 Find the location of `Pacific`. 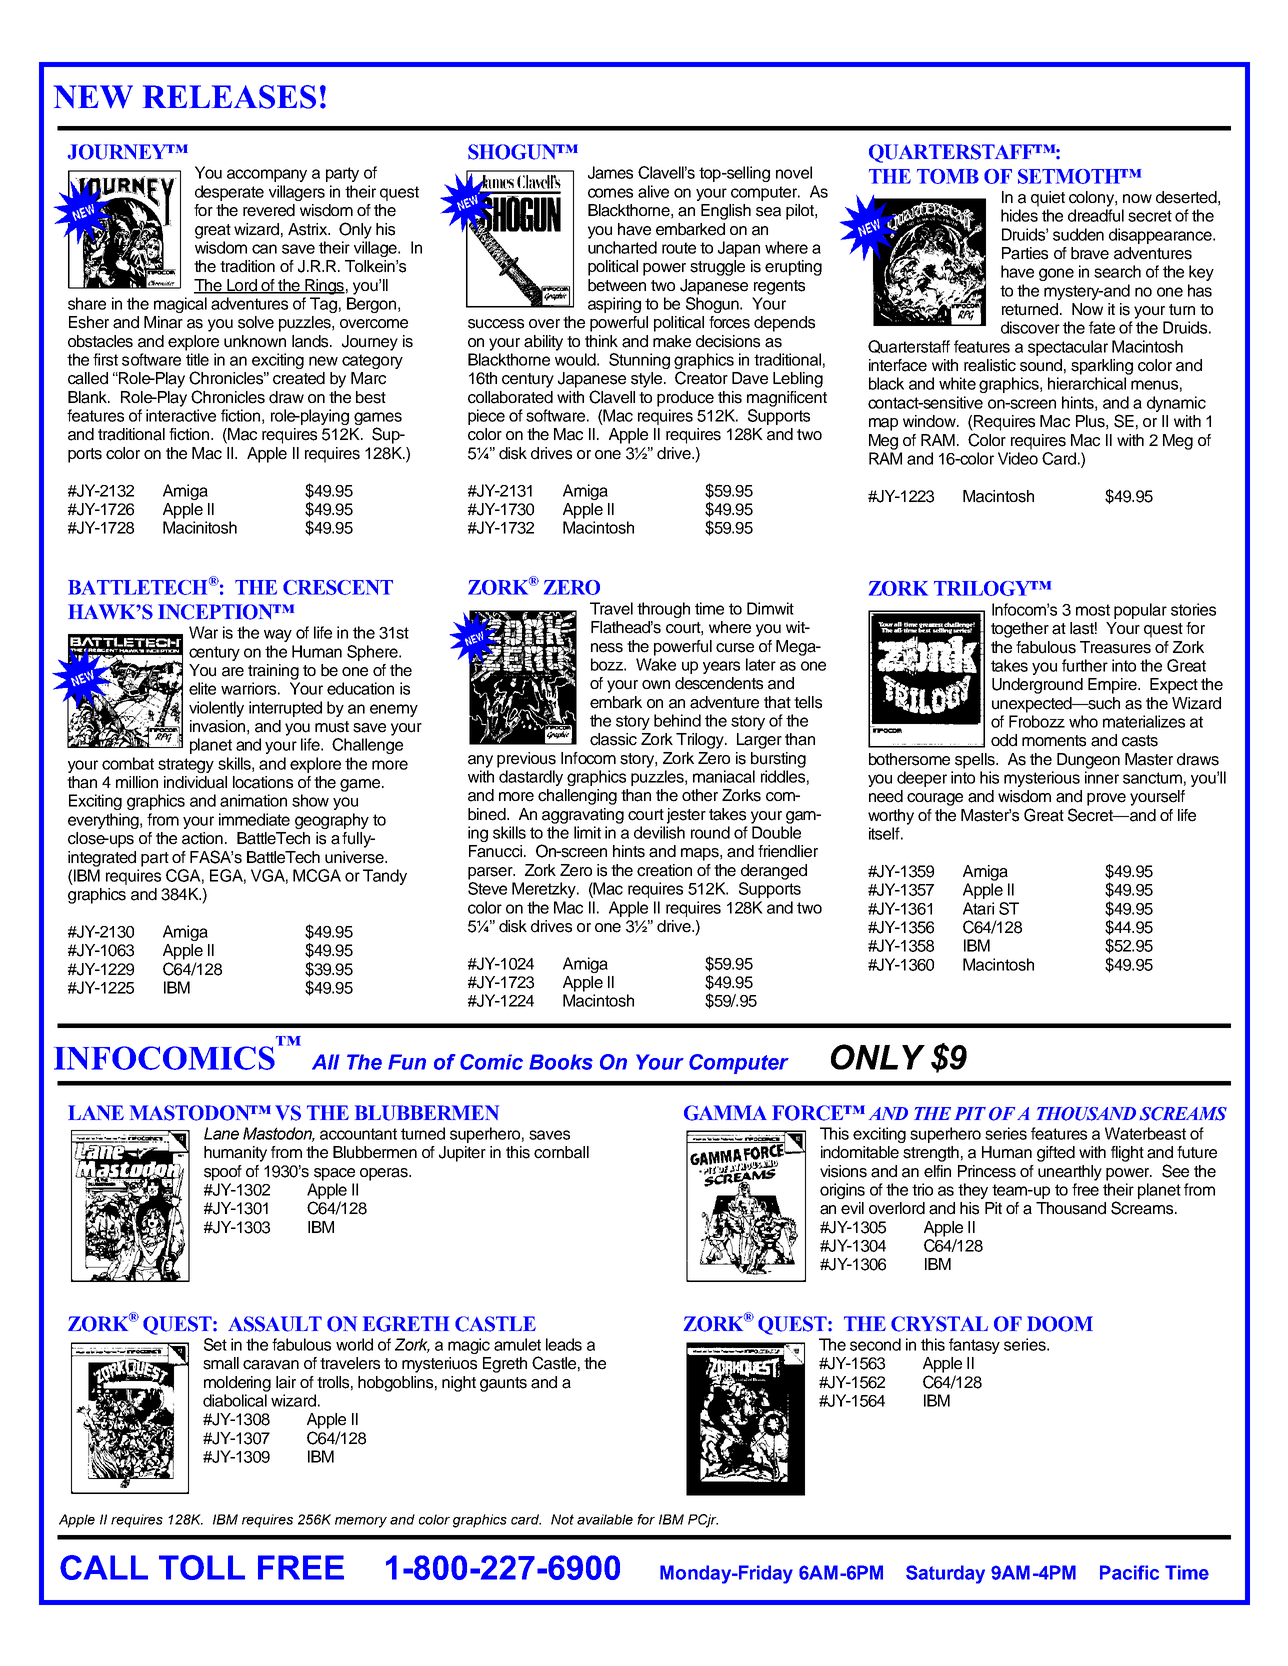

Pacific is located at coordinates (1129, 1572).
